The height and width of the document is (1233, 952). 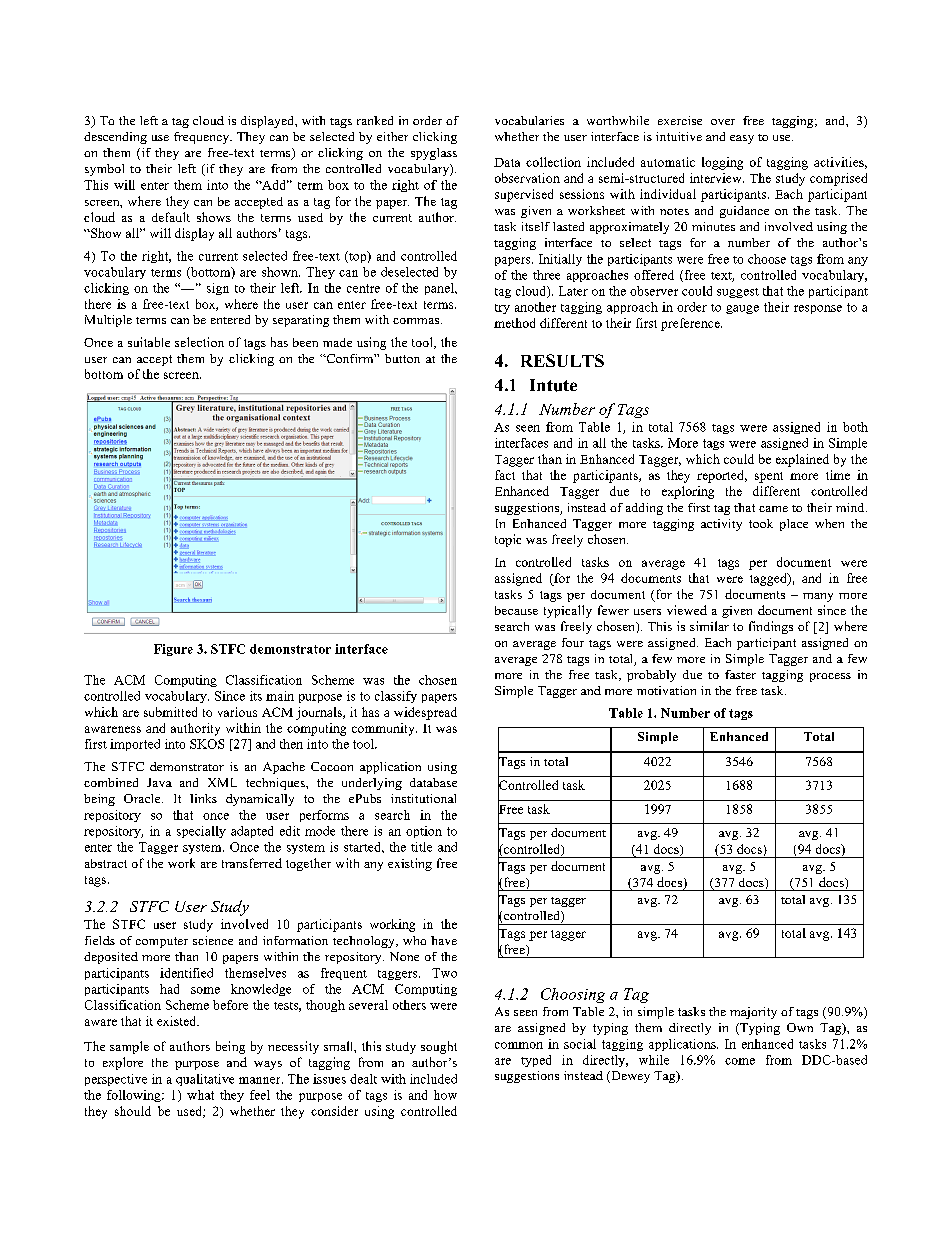 What do you see at coordinates (434, 154) in the document?
I see `spyglass` at bounding box center [434, 154].
